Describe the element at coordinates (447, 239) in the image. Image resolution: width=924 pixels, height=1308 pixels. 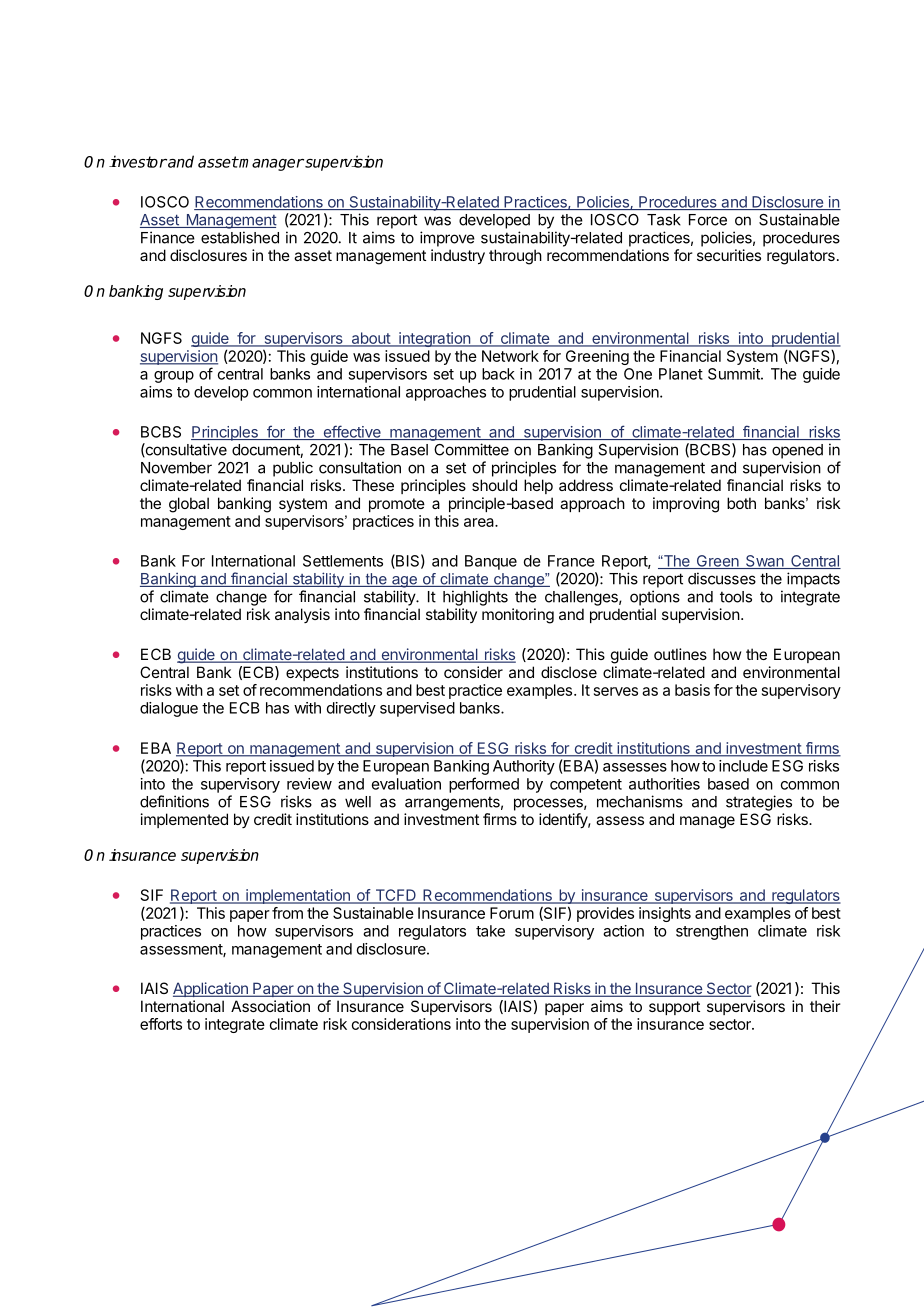
I see `improve` at that location.
